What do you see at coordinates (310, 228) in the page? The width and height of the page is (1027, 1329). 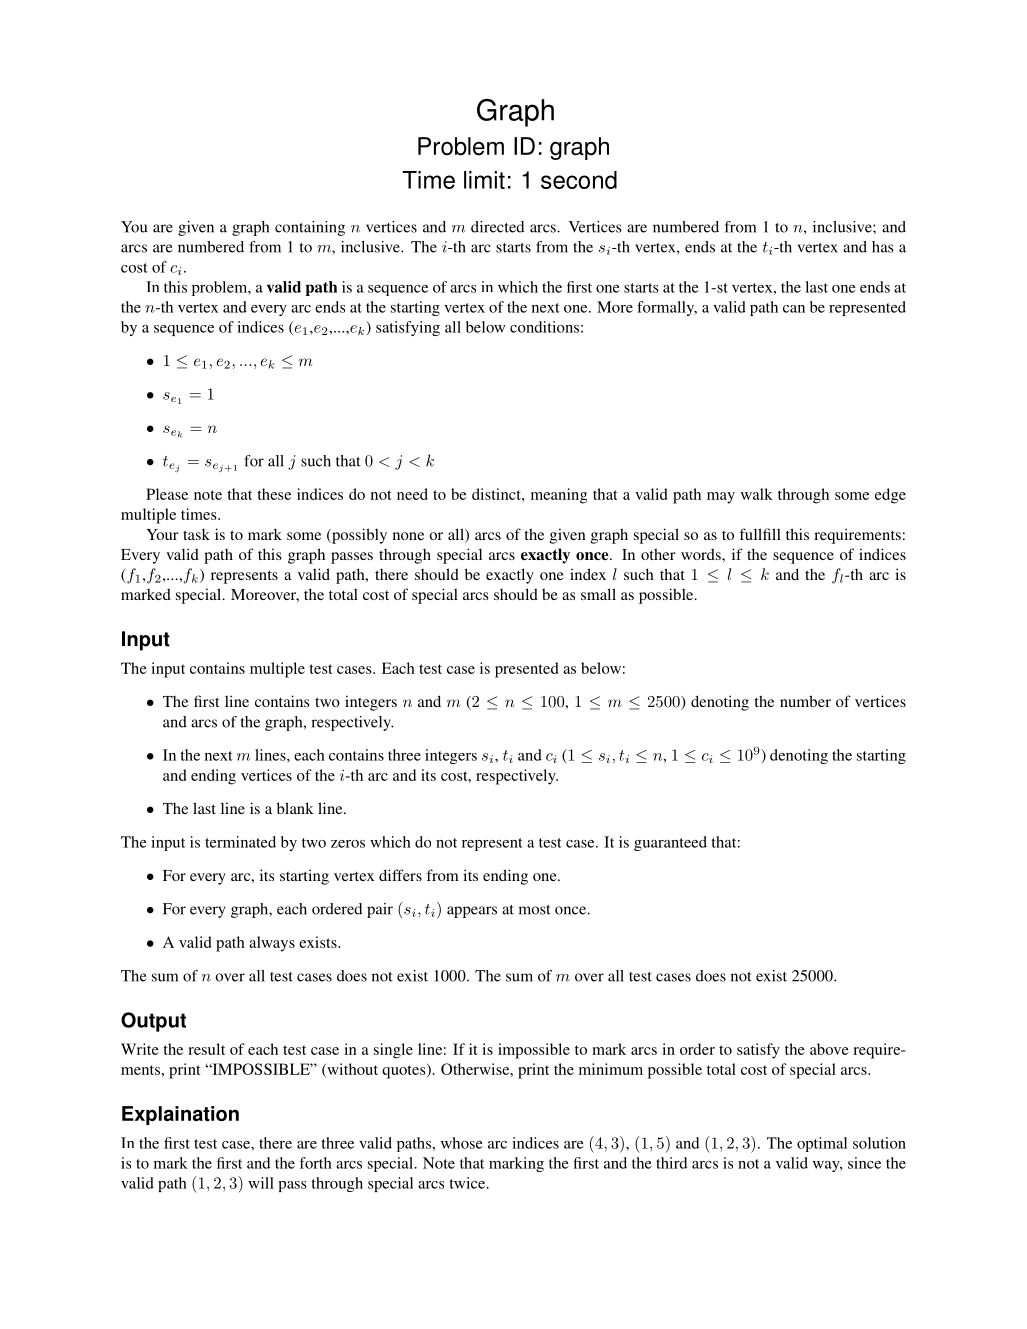 I see `containing` at bounding box center [310, 228].
